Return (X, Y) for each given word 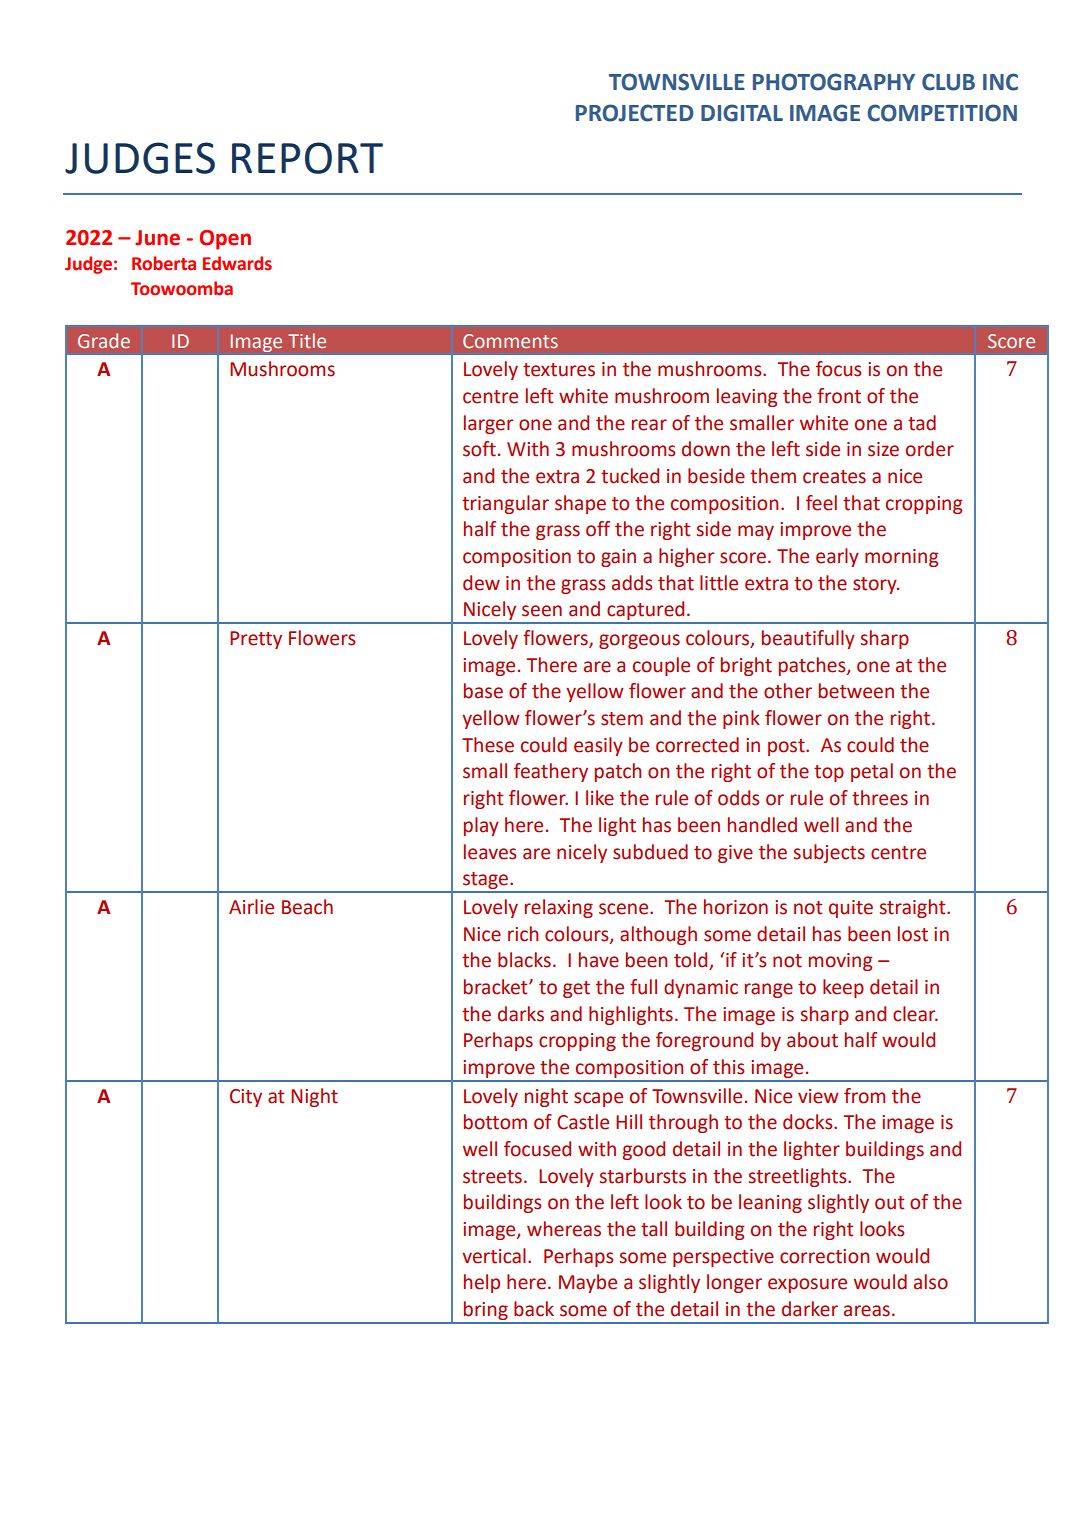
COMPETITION (942, 113)
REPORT (307, 158)
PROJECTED (634, 113)
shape (580, 504)
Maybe (588, 1283)
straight (913, 908)
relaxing (559, 908)
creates (834, 477)
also (931, 1282)
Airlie (251, 907)
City (246, 1098)
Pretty (256, 640)
